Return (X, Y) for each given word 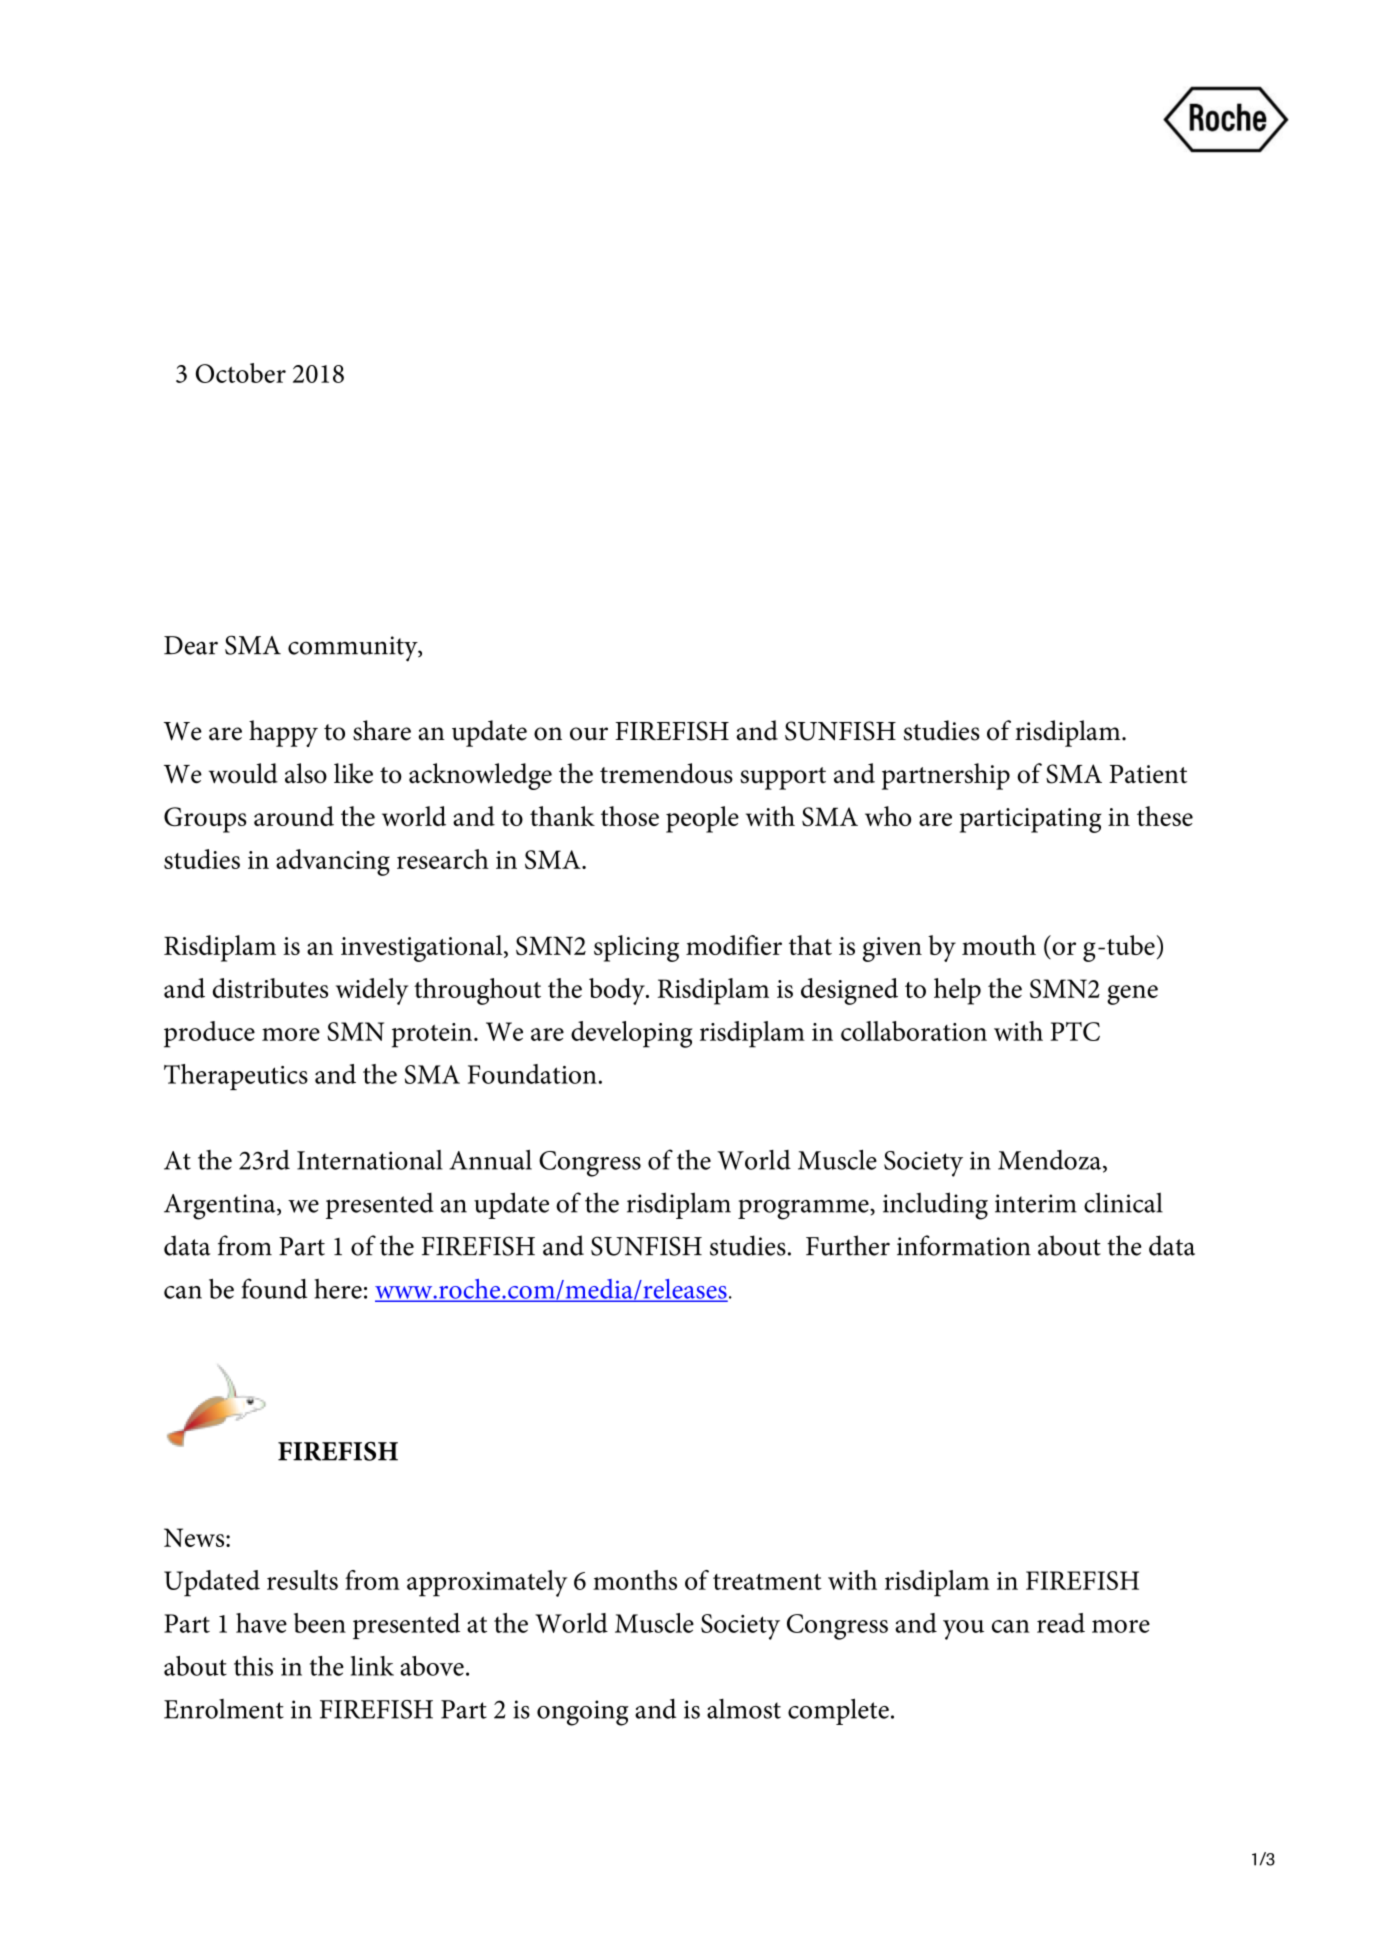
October (241, 373)
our (589, 734)
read (1061, 1623)
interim (1036, 1203)
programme (804, 1209)
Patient (1148, 774)
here (338, 1289)
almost (744, 1709)
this (253, 1666)
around (294, 816)
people (702, 819)
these (1165, 816)
